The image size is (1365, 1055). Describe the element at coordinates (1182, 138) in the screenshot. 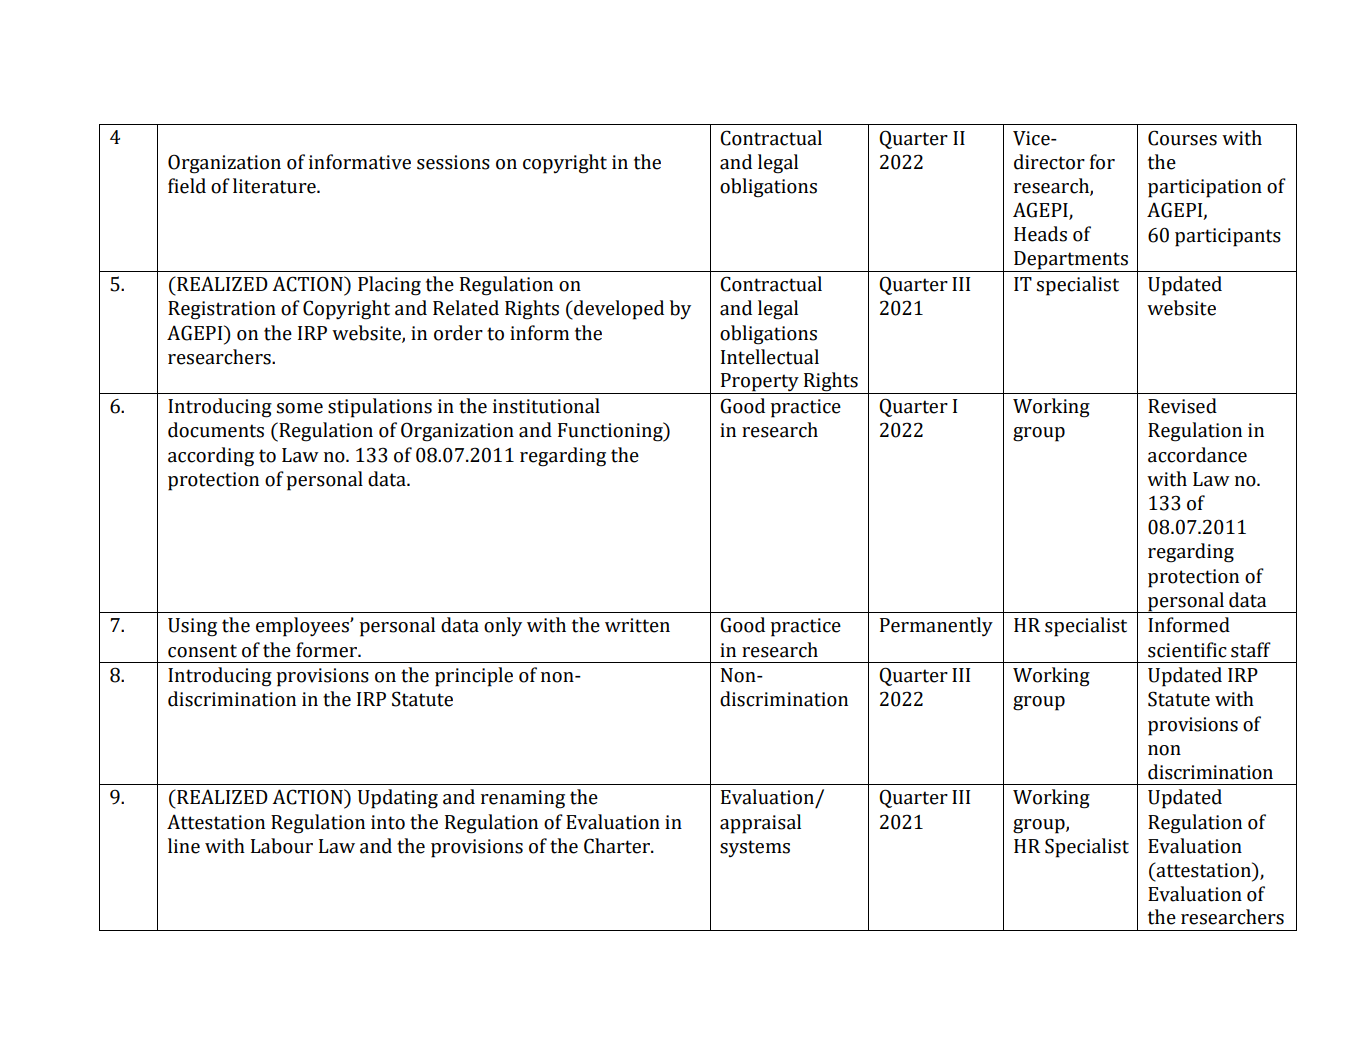

I see `Courses` at that location.
